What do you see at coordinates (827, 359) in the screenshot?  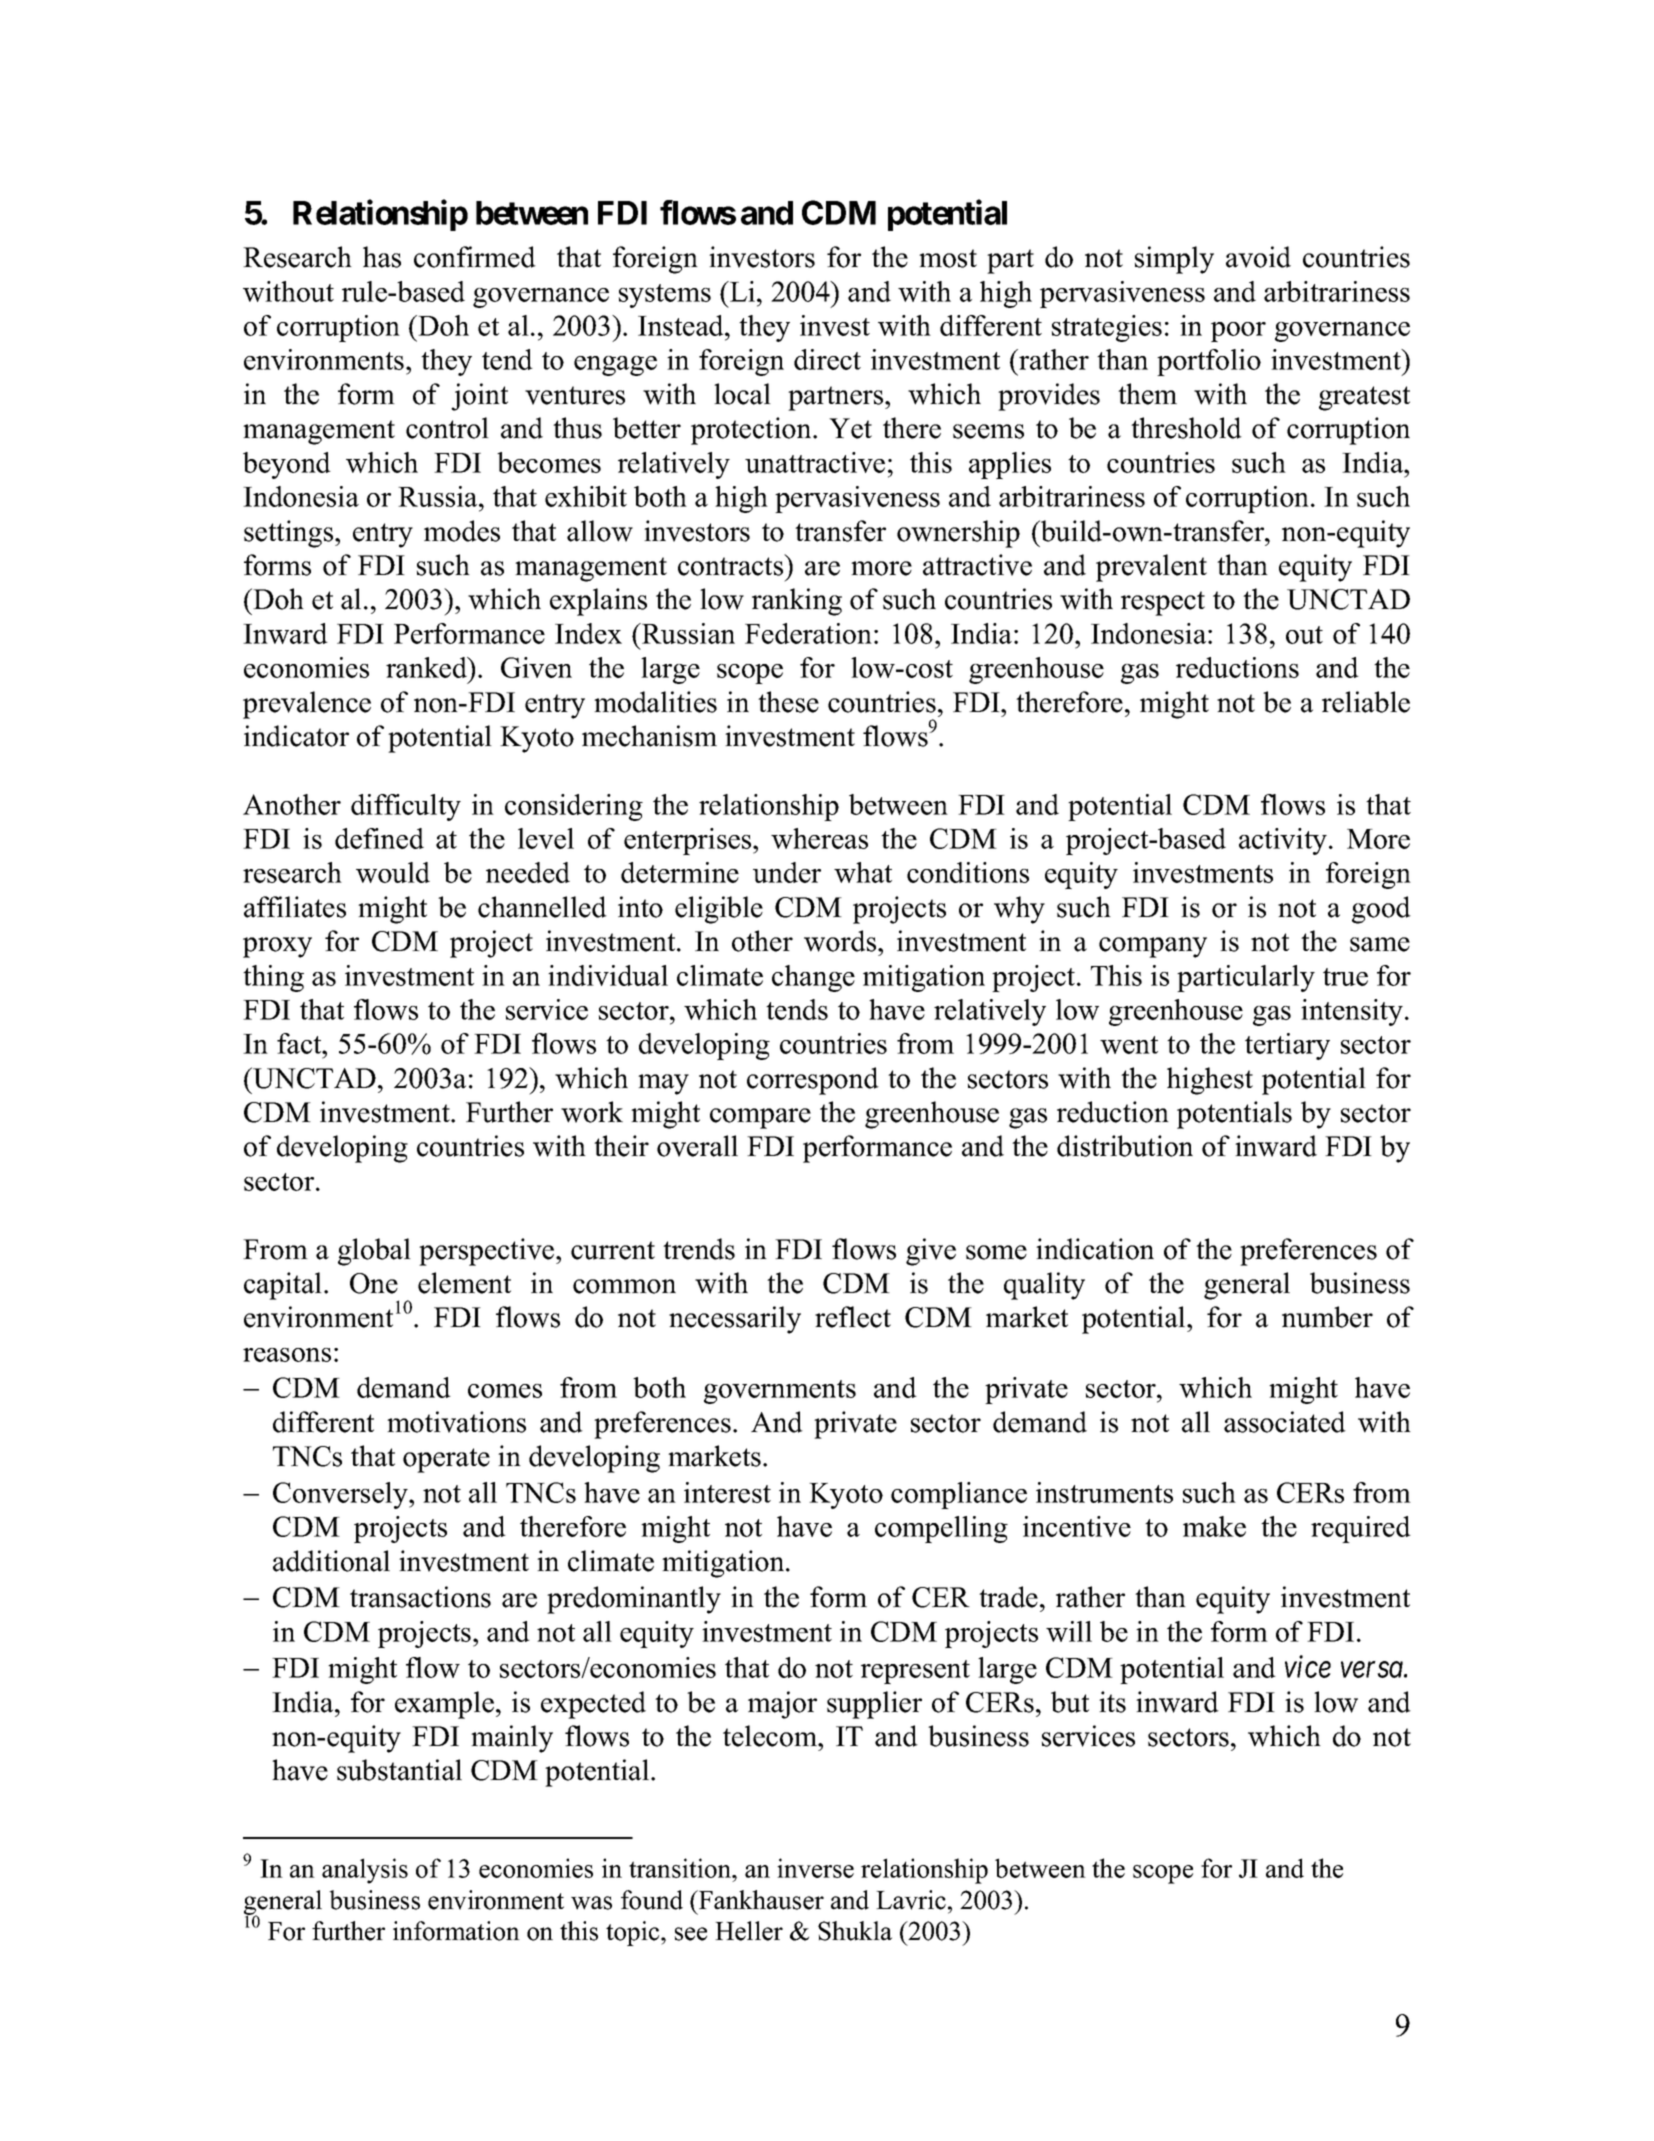 I see `direct` at bounding box center [827, 359].
